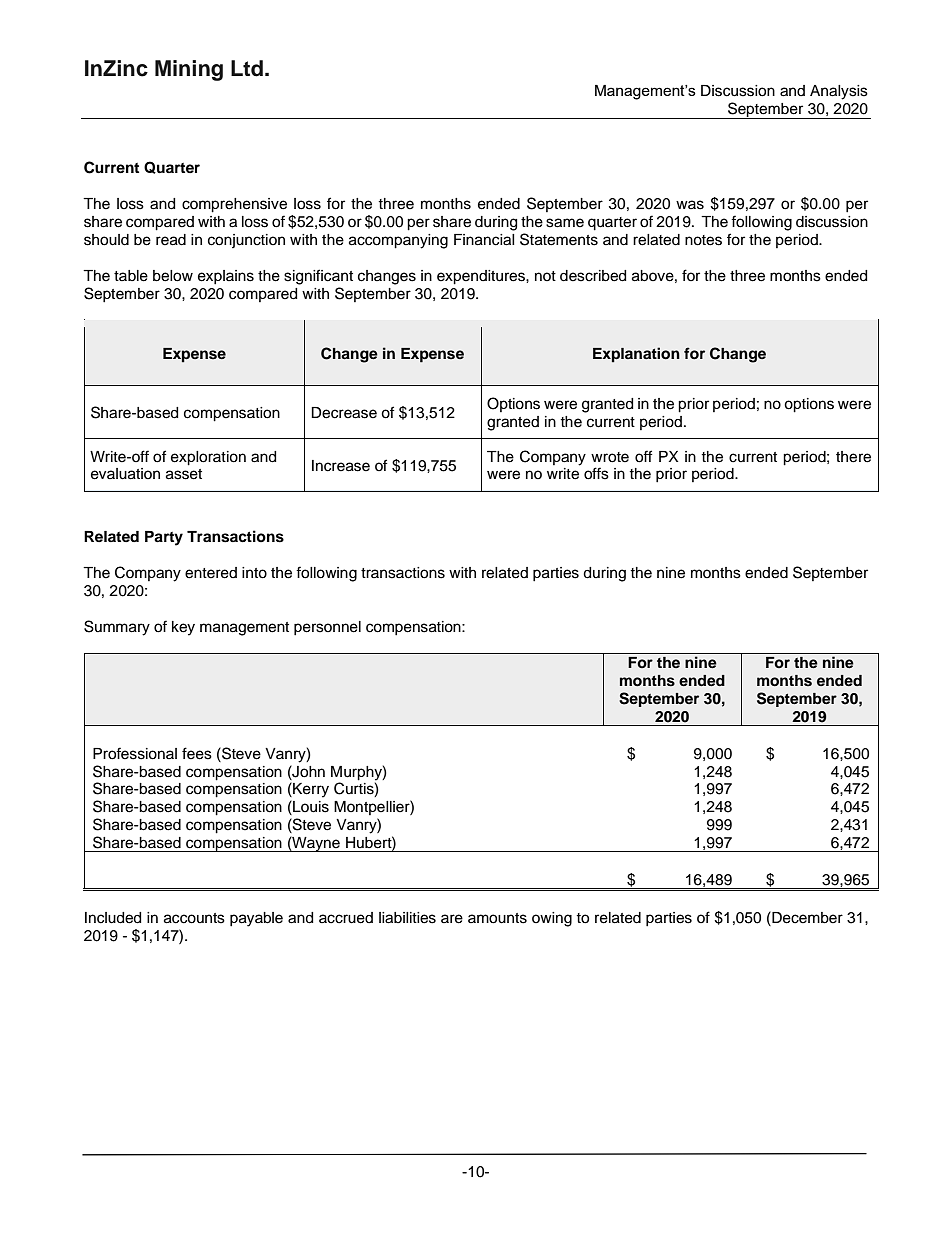  What do you see at coordinates (853, 457) in the screenshot?
I see `there` at bounding box center [853, 457].
